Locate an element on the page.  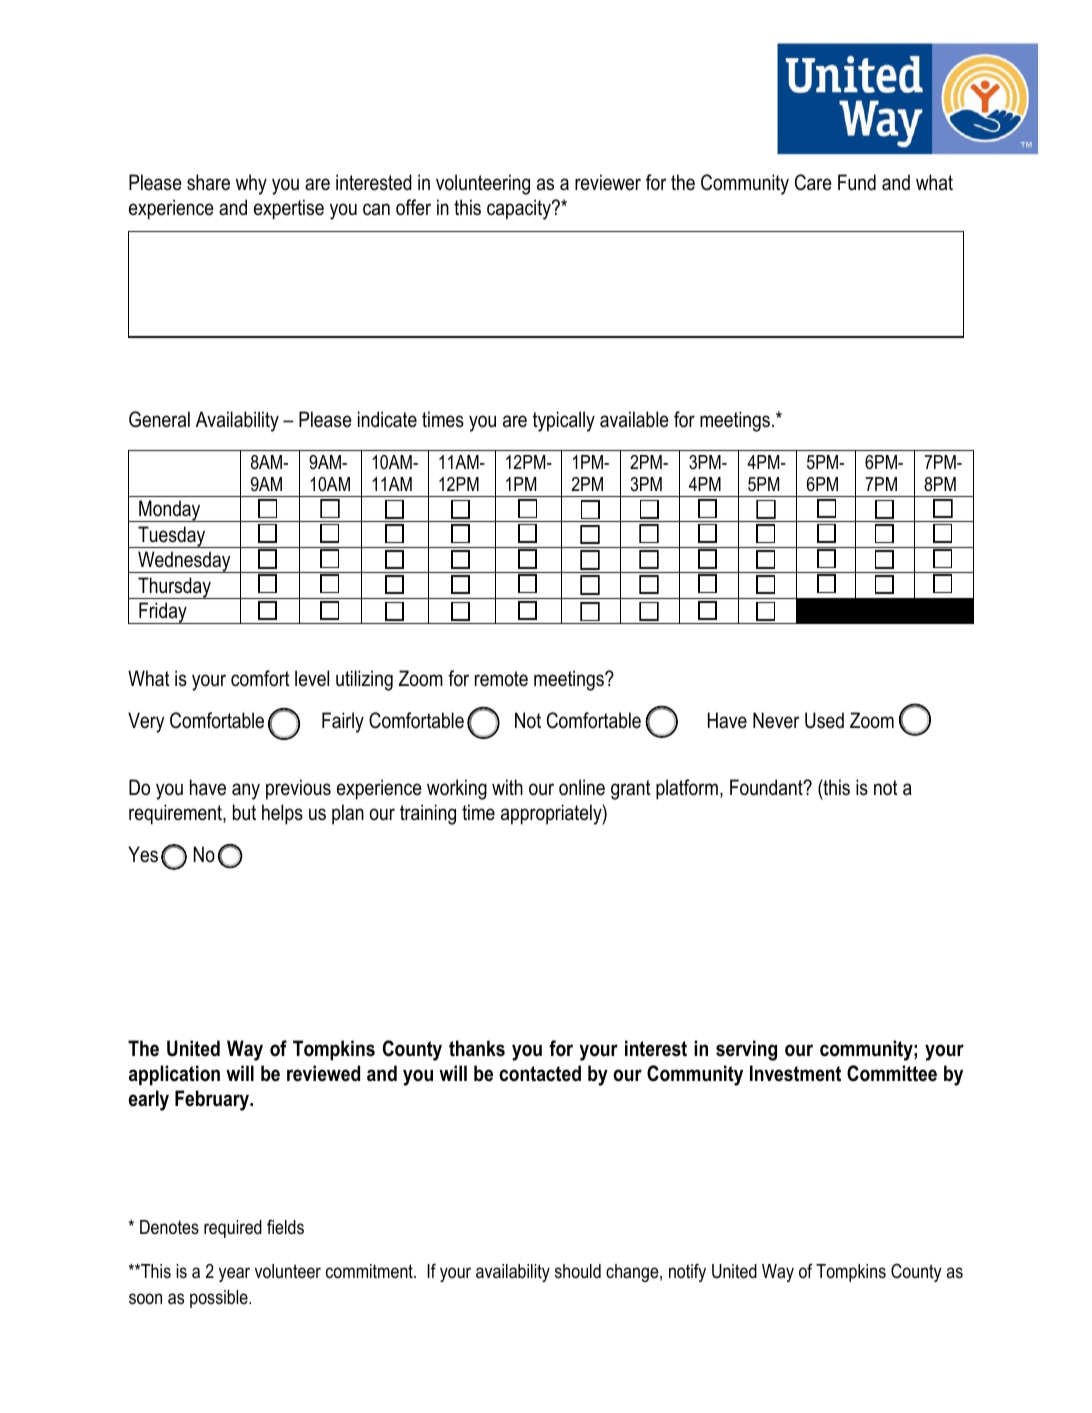
why is located at coordinates (251, 184).
